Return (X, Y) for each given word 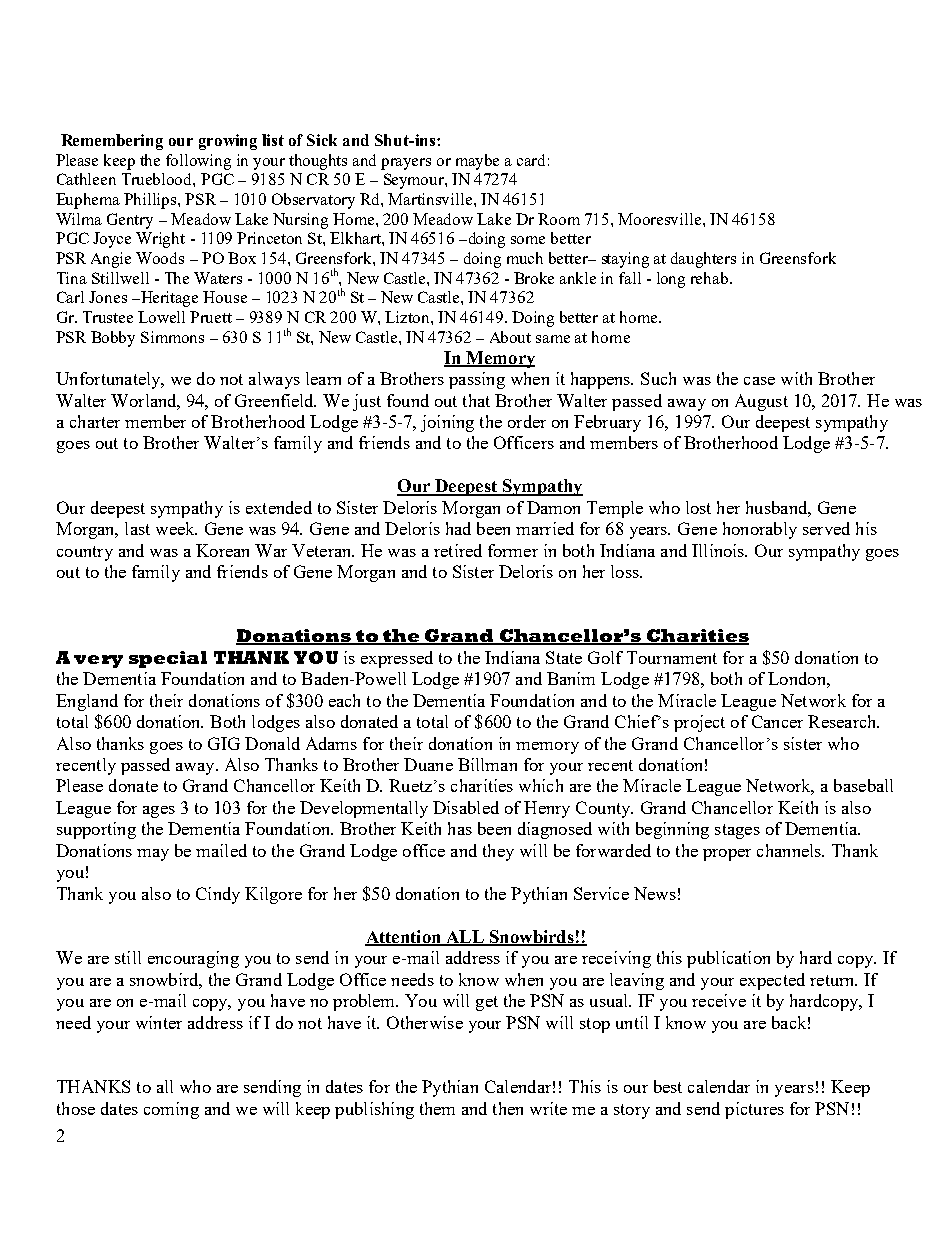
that (476, 400)
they (498, 852)
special (168, 659)
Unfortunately (109, 380)
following (198, 162)
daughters (703, 260)
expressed (397, 659)
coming (171, 1110)
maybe (477, 162)
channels (790, 850)
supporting (96, 830)
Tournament (672, 657)
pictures (754, 1110)
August (761, 402)
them (437, 1108)
